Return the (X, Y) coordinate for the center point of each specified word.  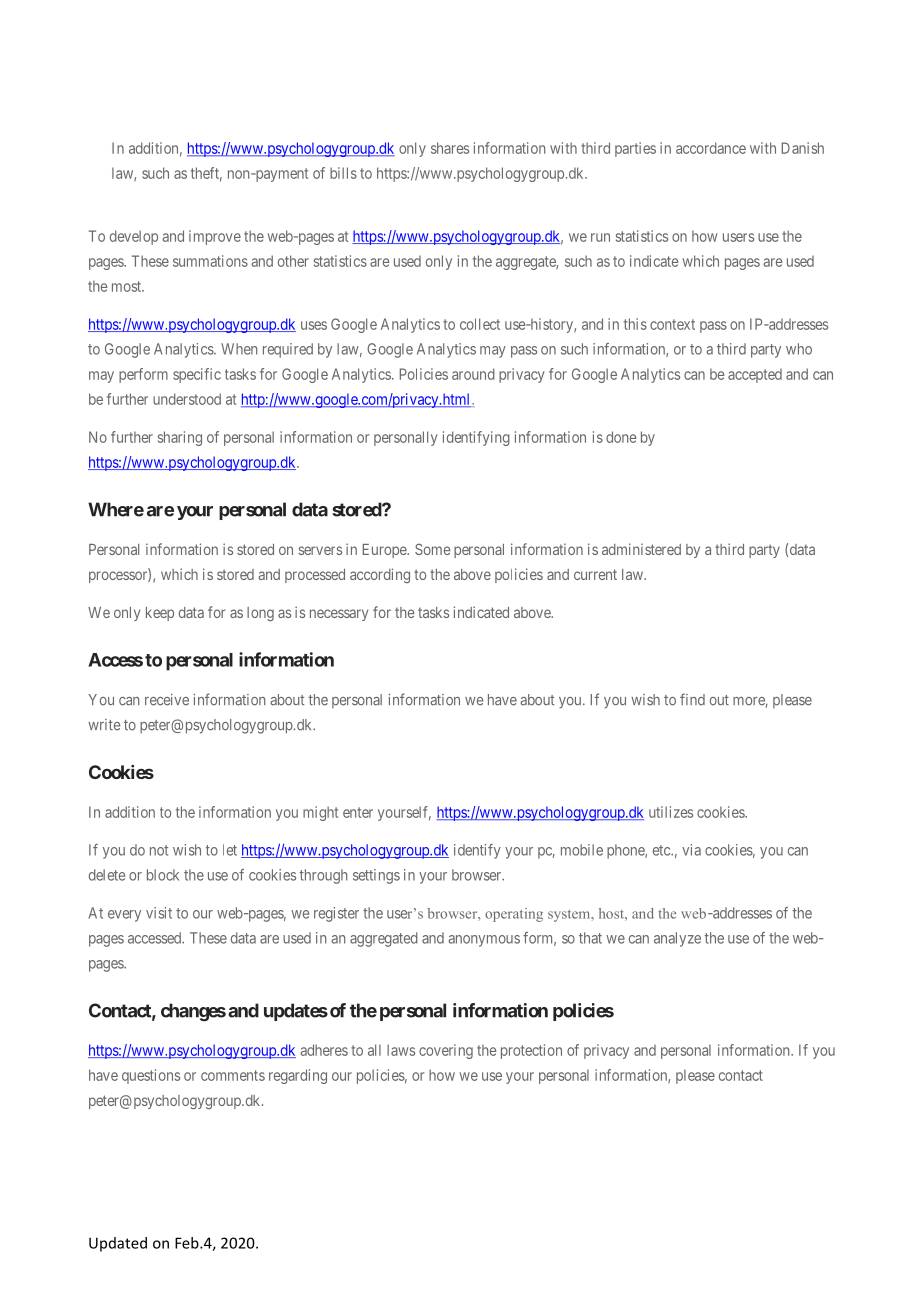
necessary (339, 615)
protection (531, 1051)
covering (446, 1051)
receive (167, 700)
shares (450, 148)
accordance (711, 148)
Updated (118, 1244)
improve (215, 237)
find (692, 699)
